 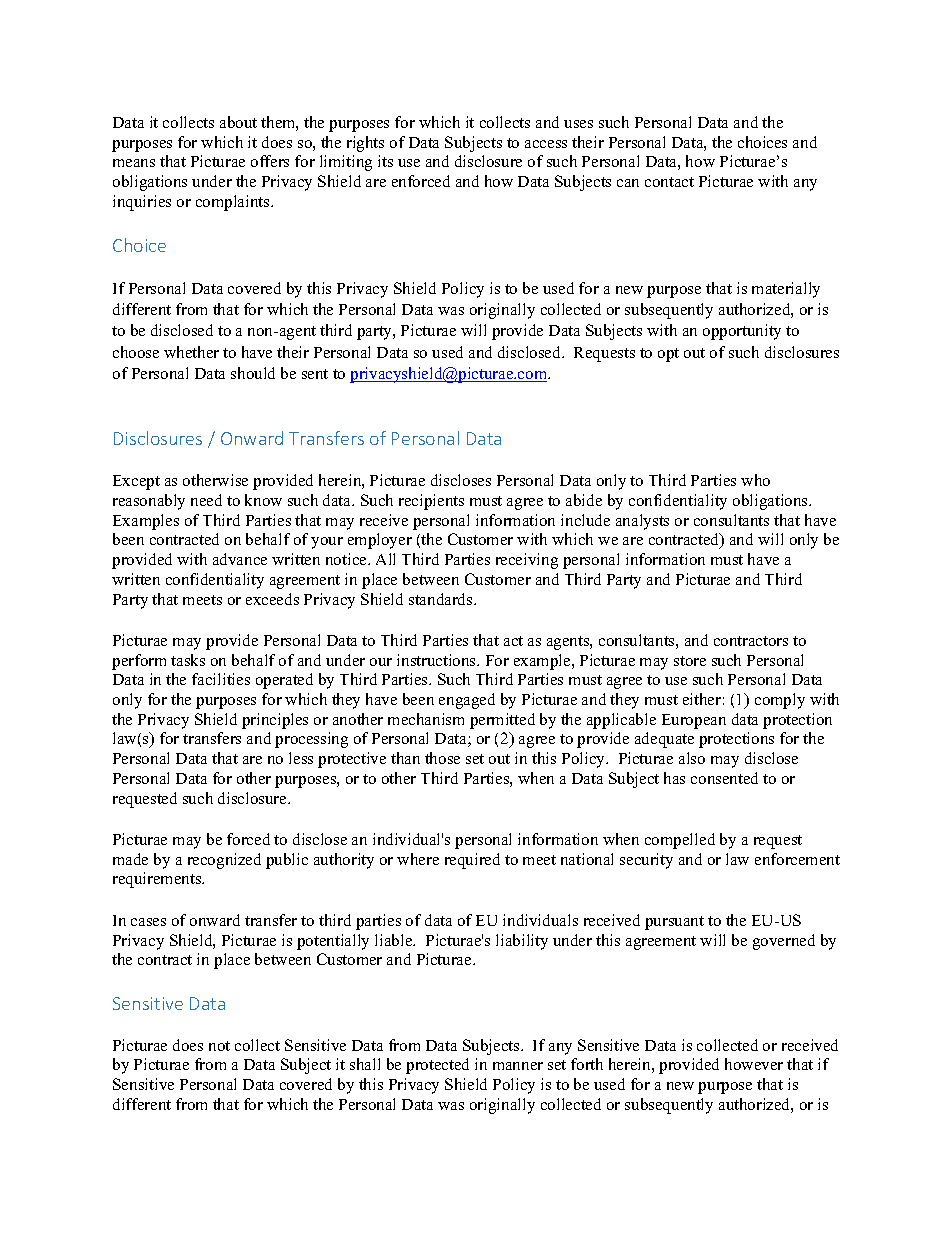 I want to click on standards, so click(x=442, y=599).
